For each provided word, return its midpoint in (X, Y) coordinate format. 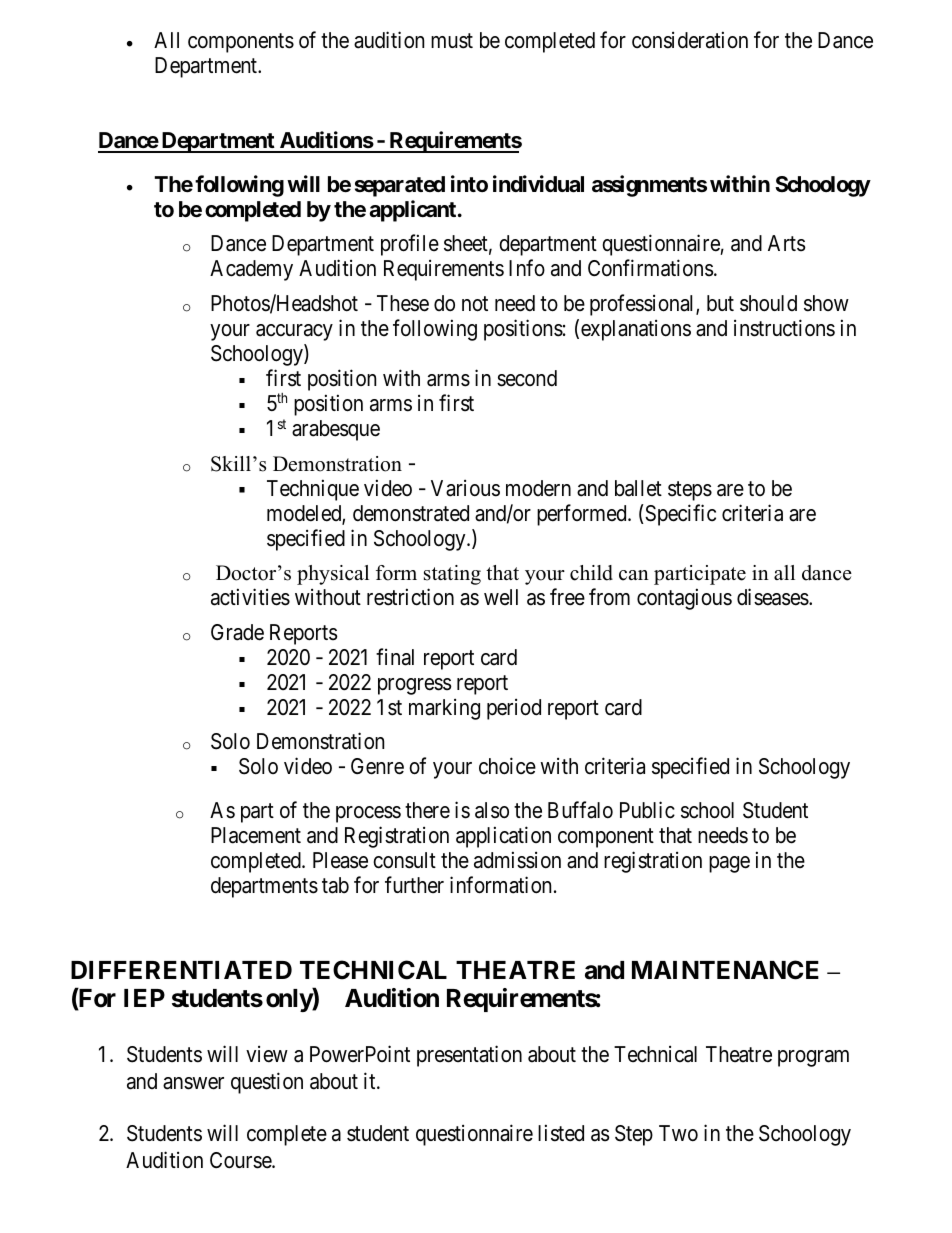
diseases (773, 597)
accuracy (294, 332)
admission (517, 860)
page (729, 864)
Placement (256, 835)
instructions (784, 328)
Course (241, 1160)
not (475, 304)
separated (400, 186)
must (452, 41)
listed (561, 1133)
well (501, 597)
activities (250, 597)
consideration (690, 40)
